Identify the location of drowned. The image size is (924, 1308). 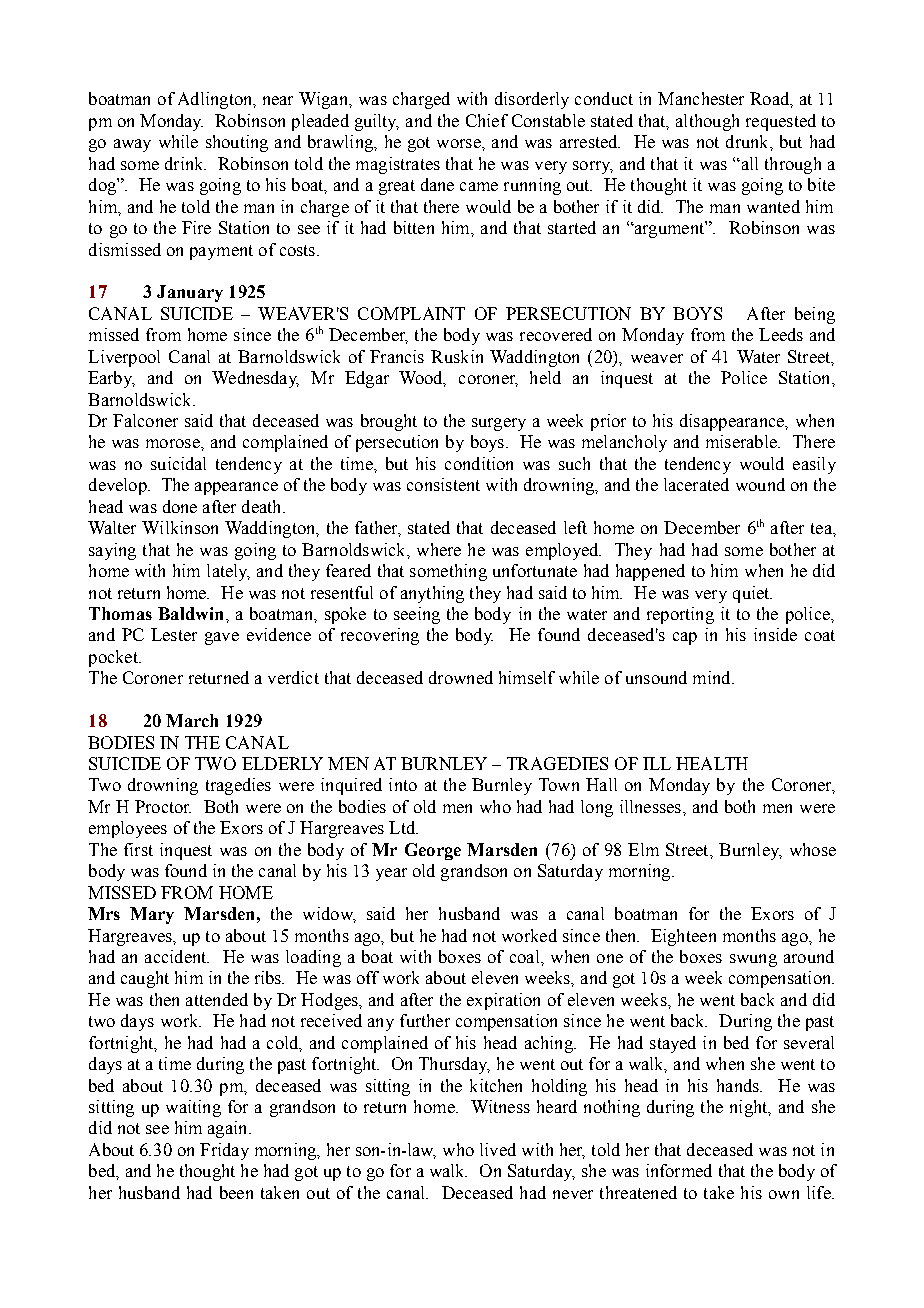
(461, 677).
